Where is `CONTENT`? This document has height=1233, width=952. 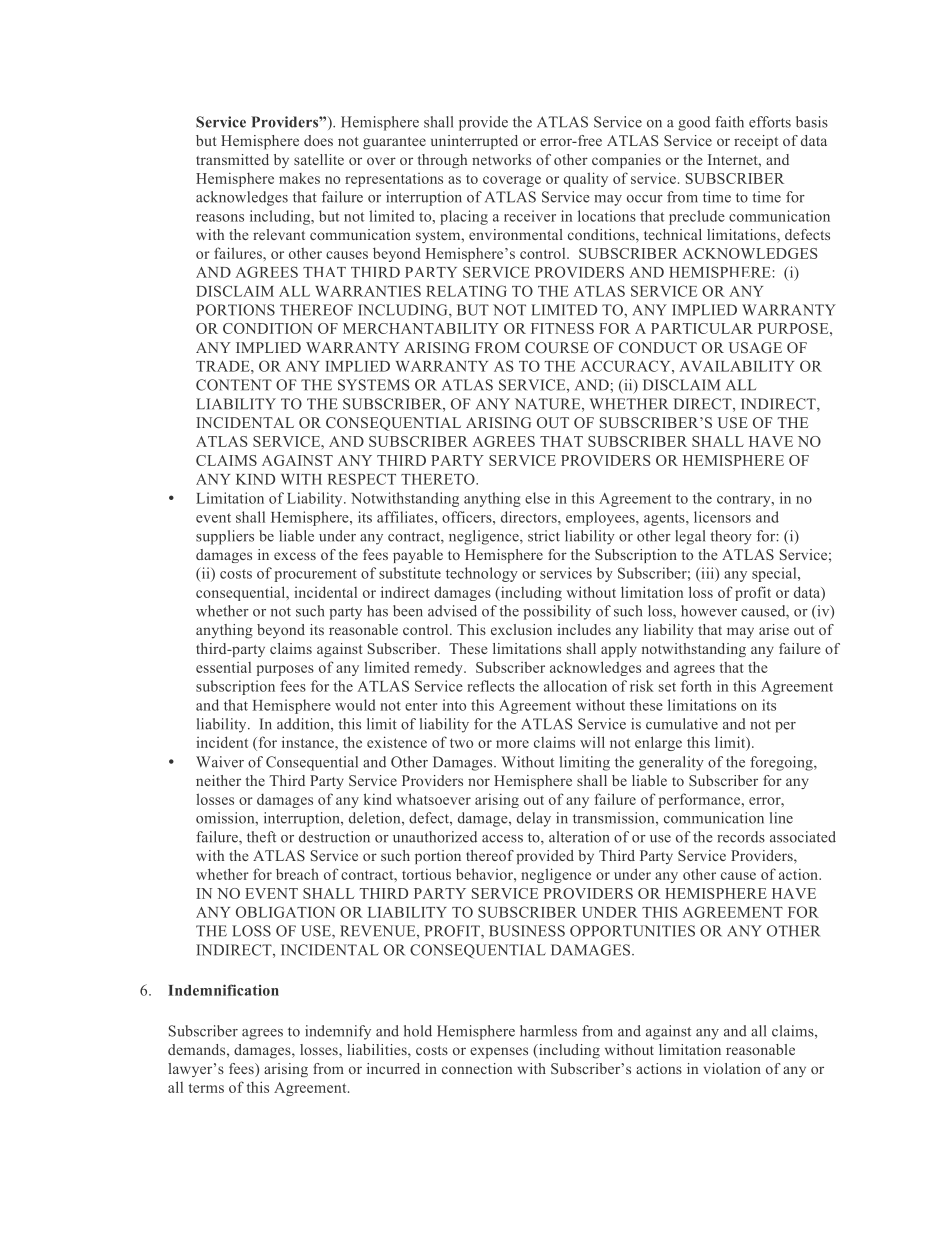 CONTENT is located at coordinates (234, 385).
